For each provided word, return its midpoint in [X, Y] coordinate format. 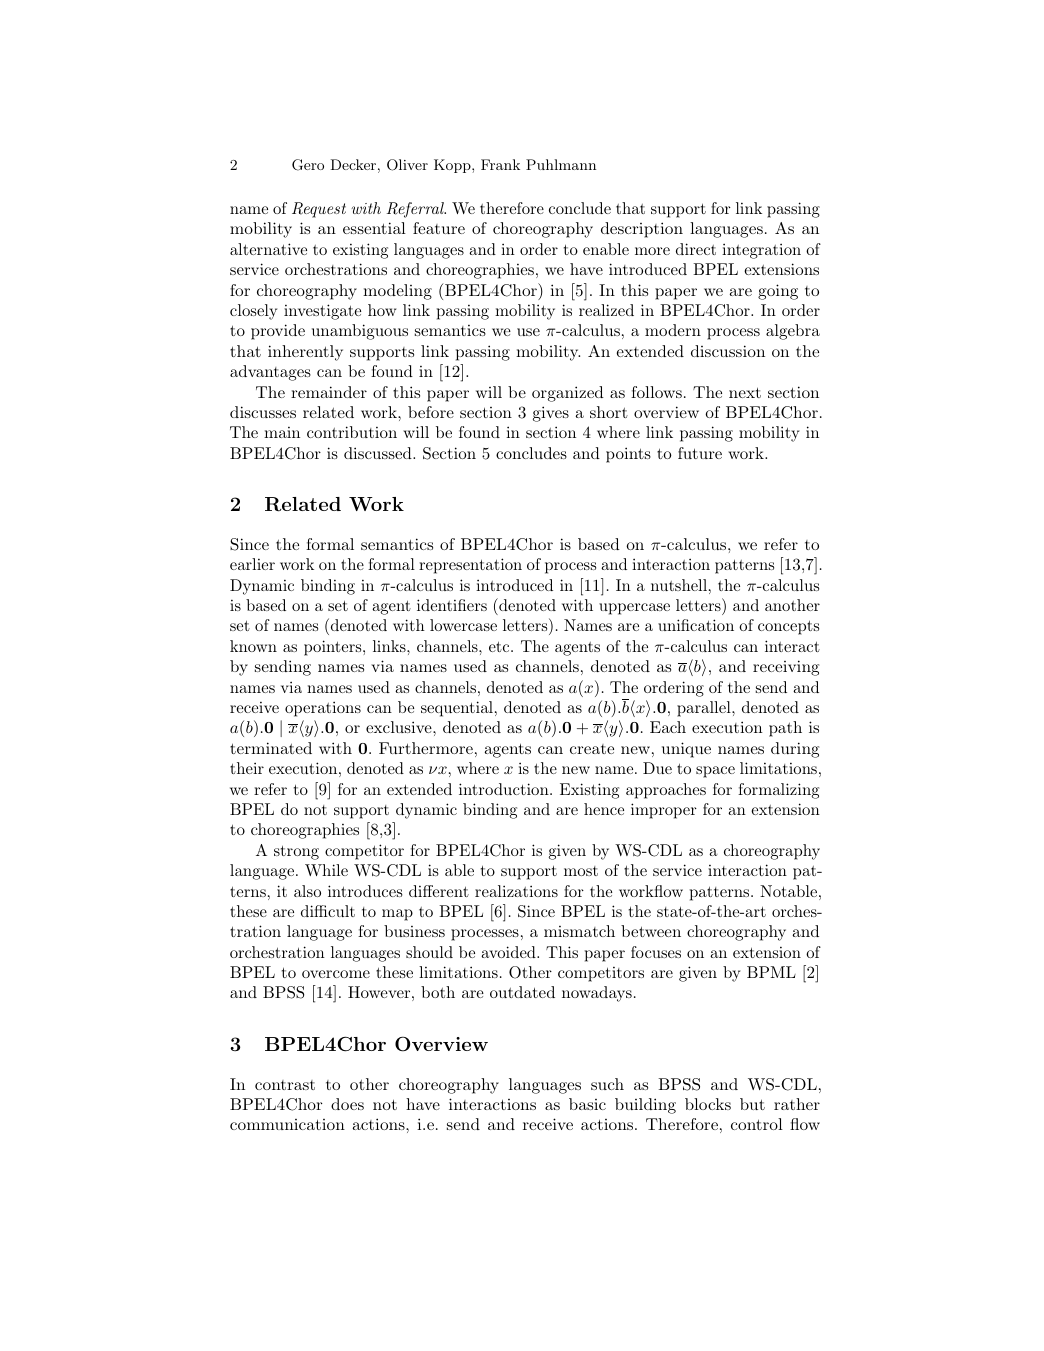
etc [500, 646]
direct [696, 249]
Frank [500, 164]
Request [319, 210]
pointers [334, 648]
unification [696, 625]
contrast [285, 1085]
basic [587, 1104]
